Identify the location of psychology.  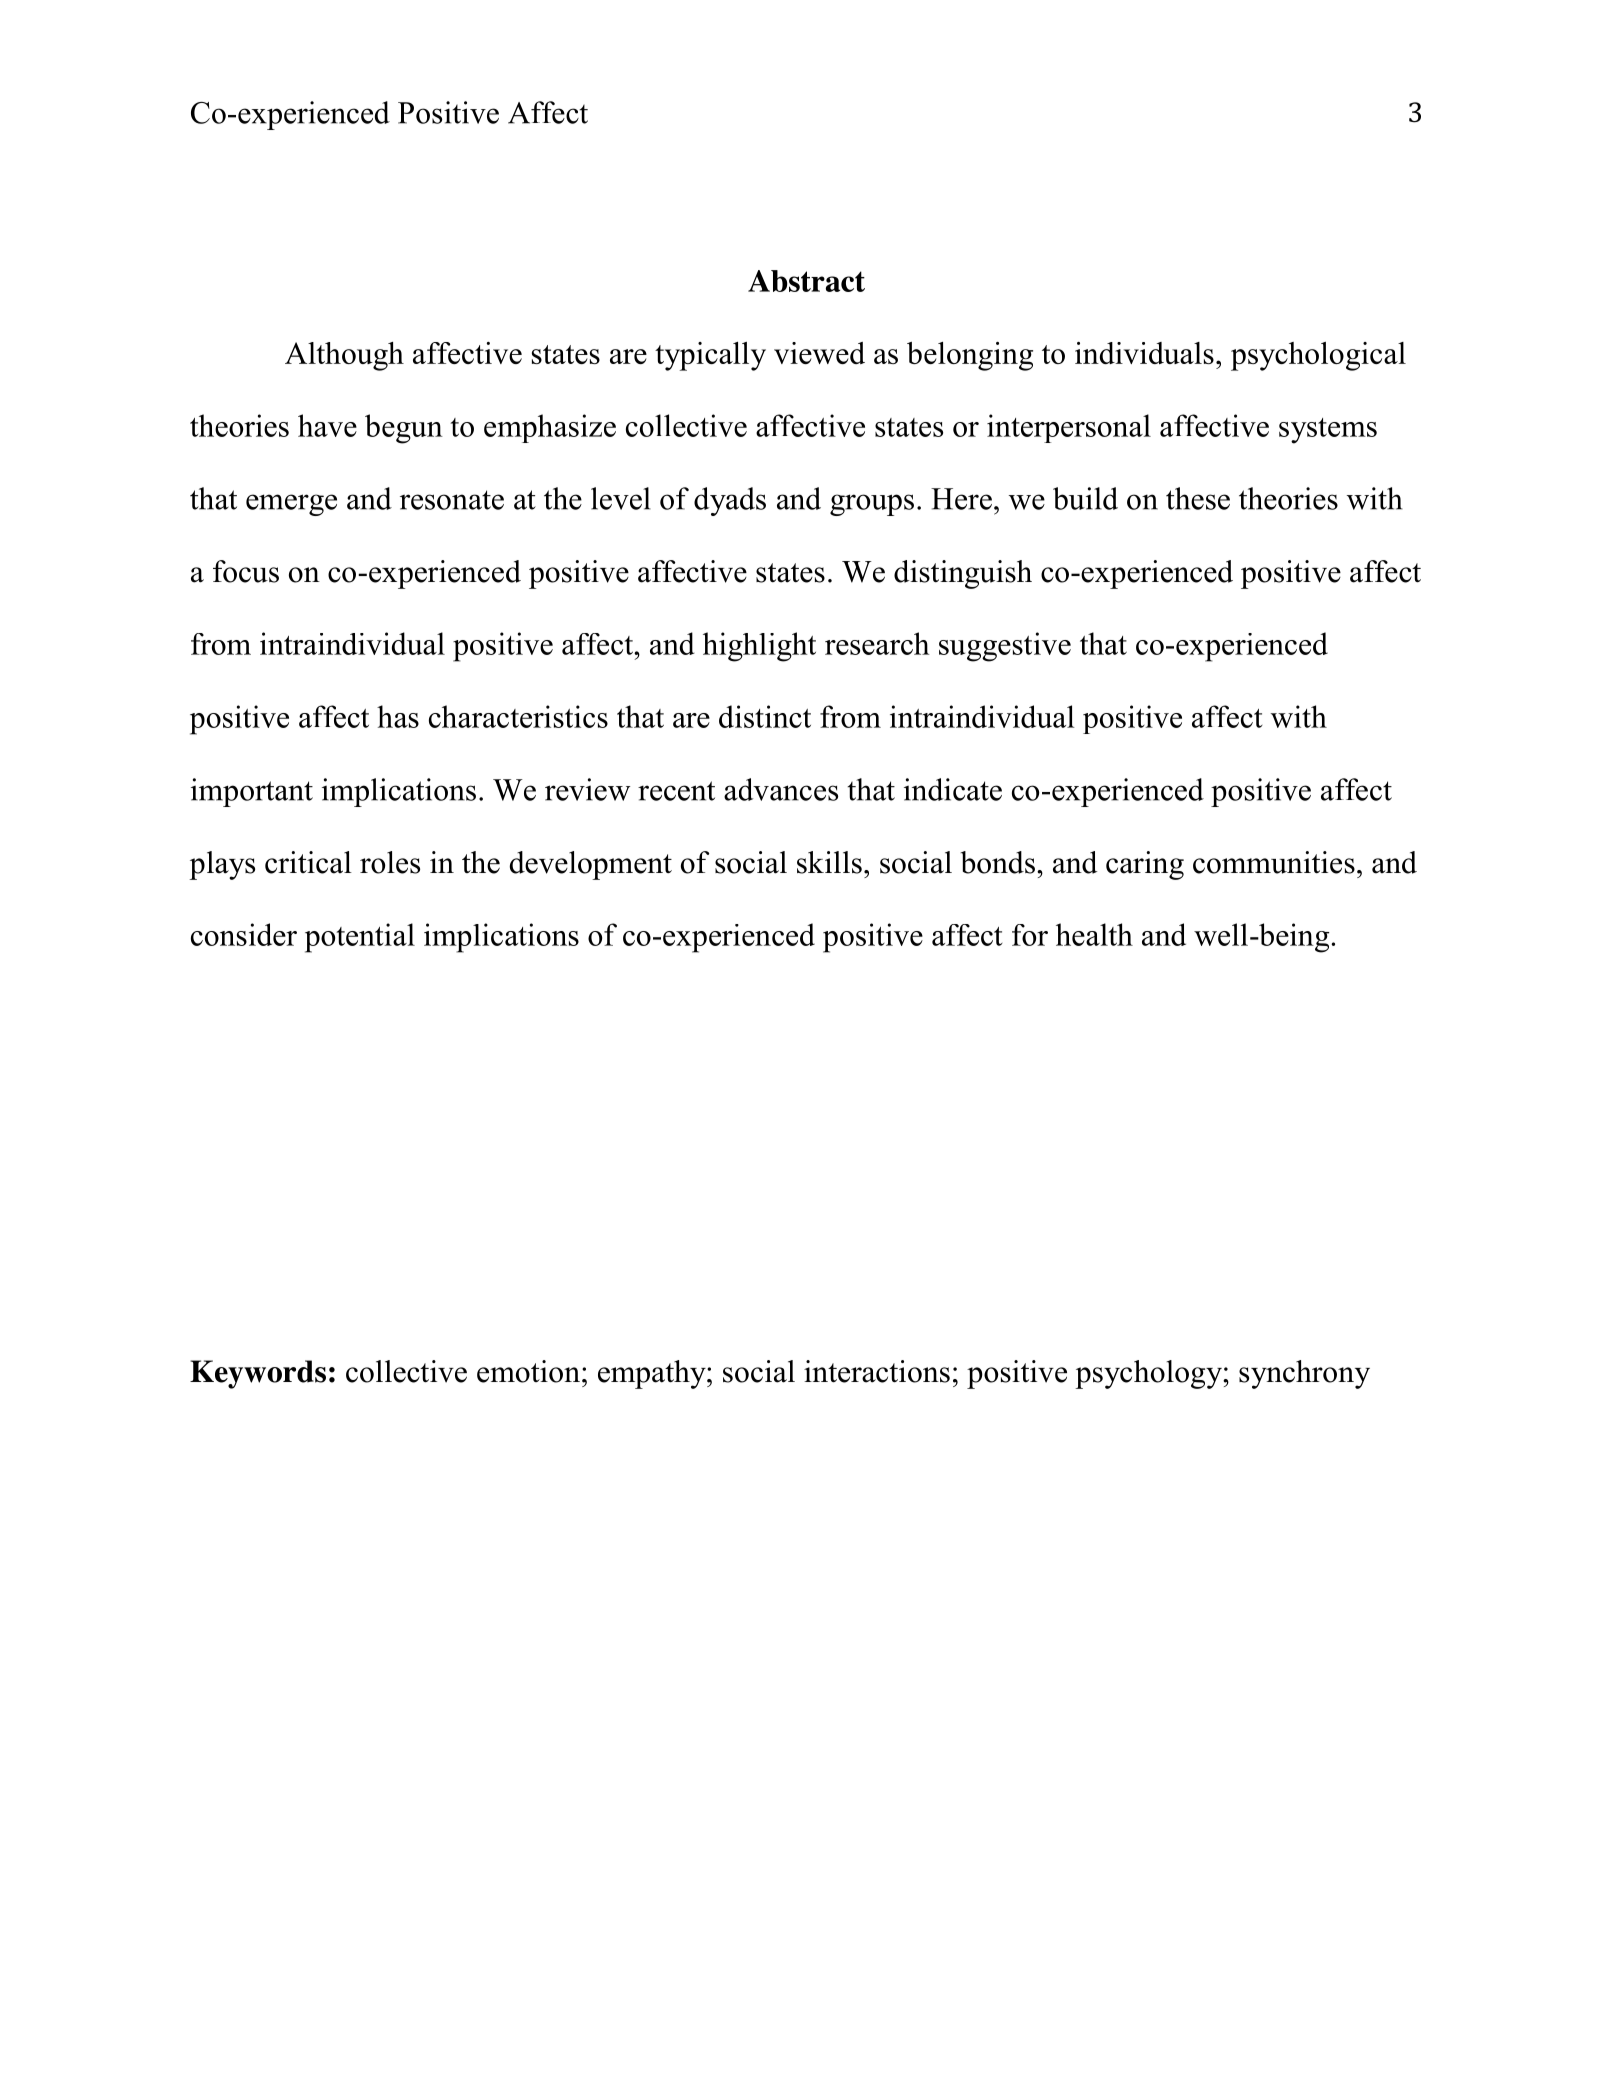
(1149, 1374).
